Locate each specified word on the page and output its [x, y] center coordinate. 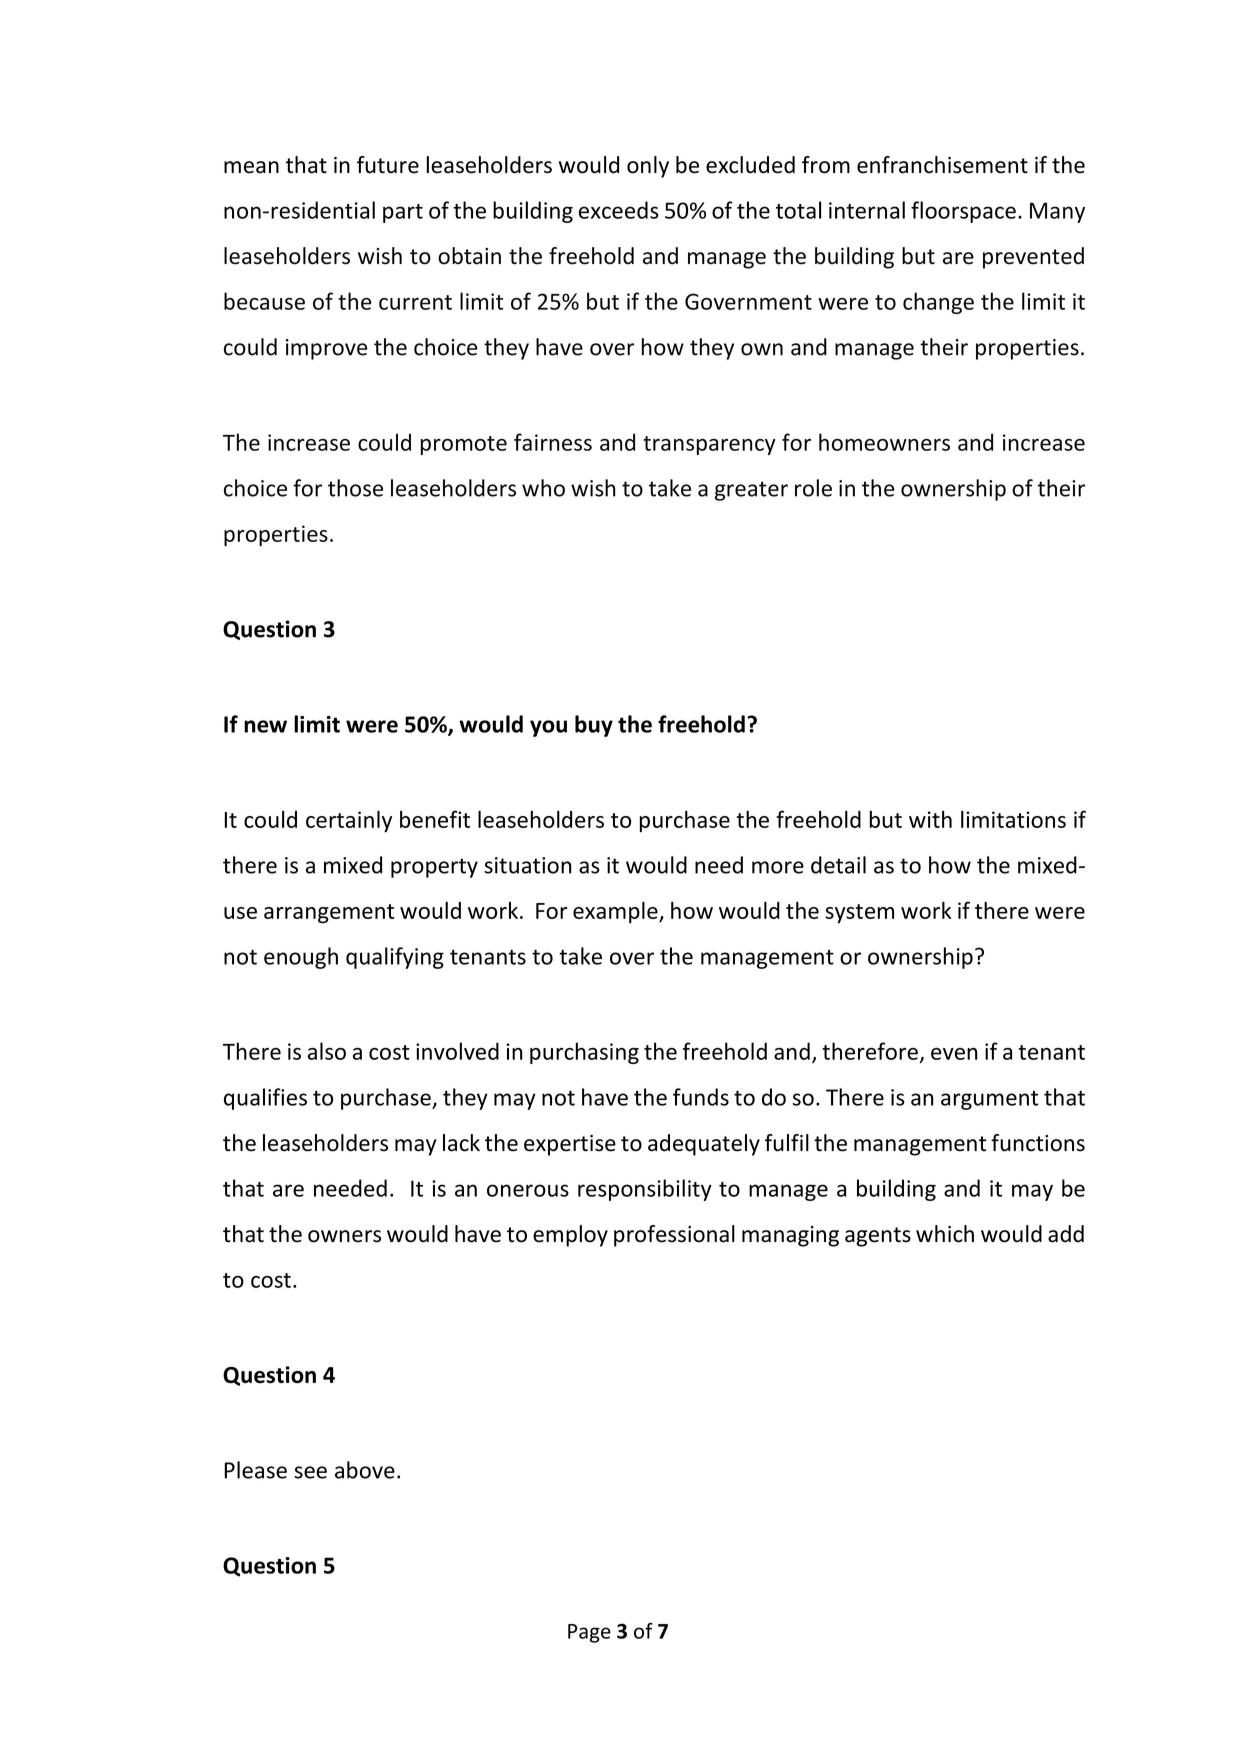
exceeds [619, 210]
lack [461, 1143]
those [355, 488]
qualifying [395, 958]
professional [674, 1236]
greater [751, 491]
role [813, 488]
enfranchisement [942, 165]
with [930, 819]
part [403, 213]
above [365, 1470]
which [945, 1234]
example [616, 912]
